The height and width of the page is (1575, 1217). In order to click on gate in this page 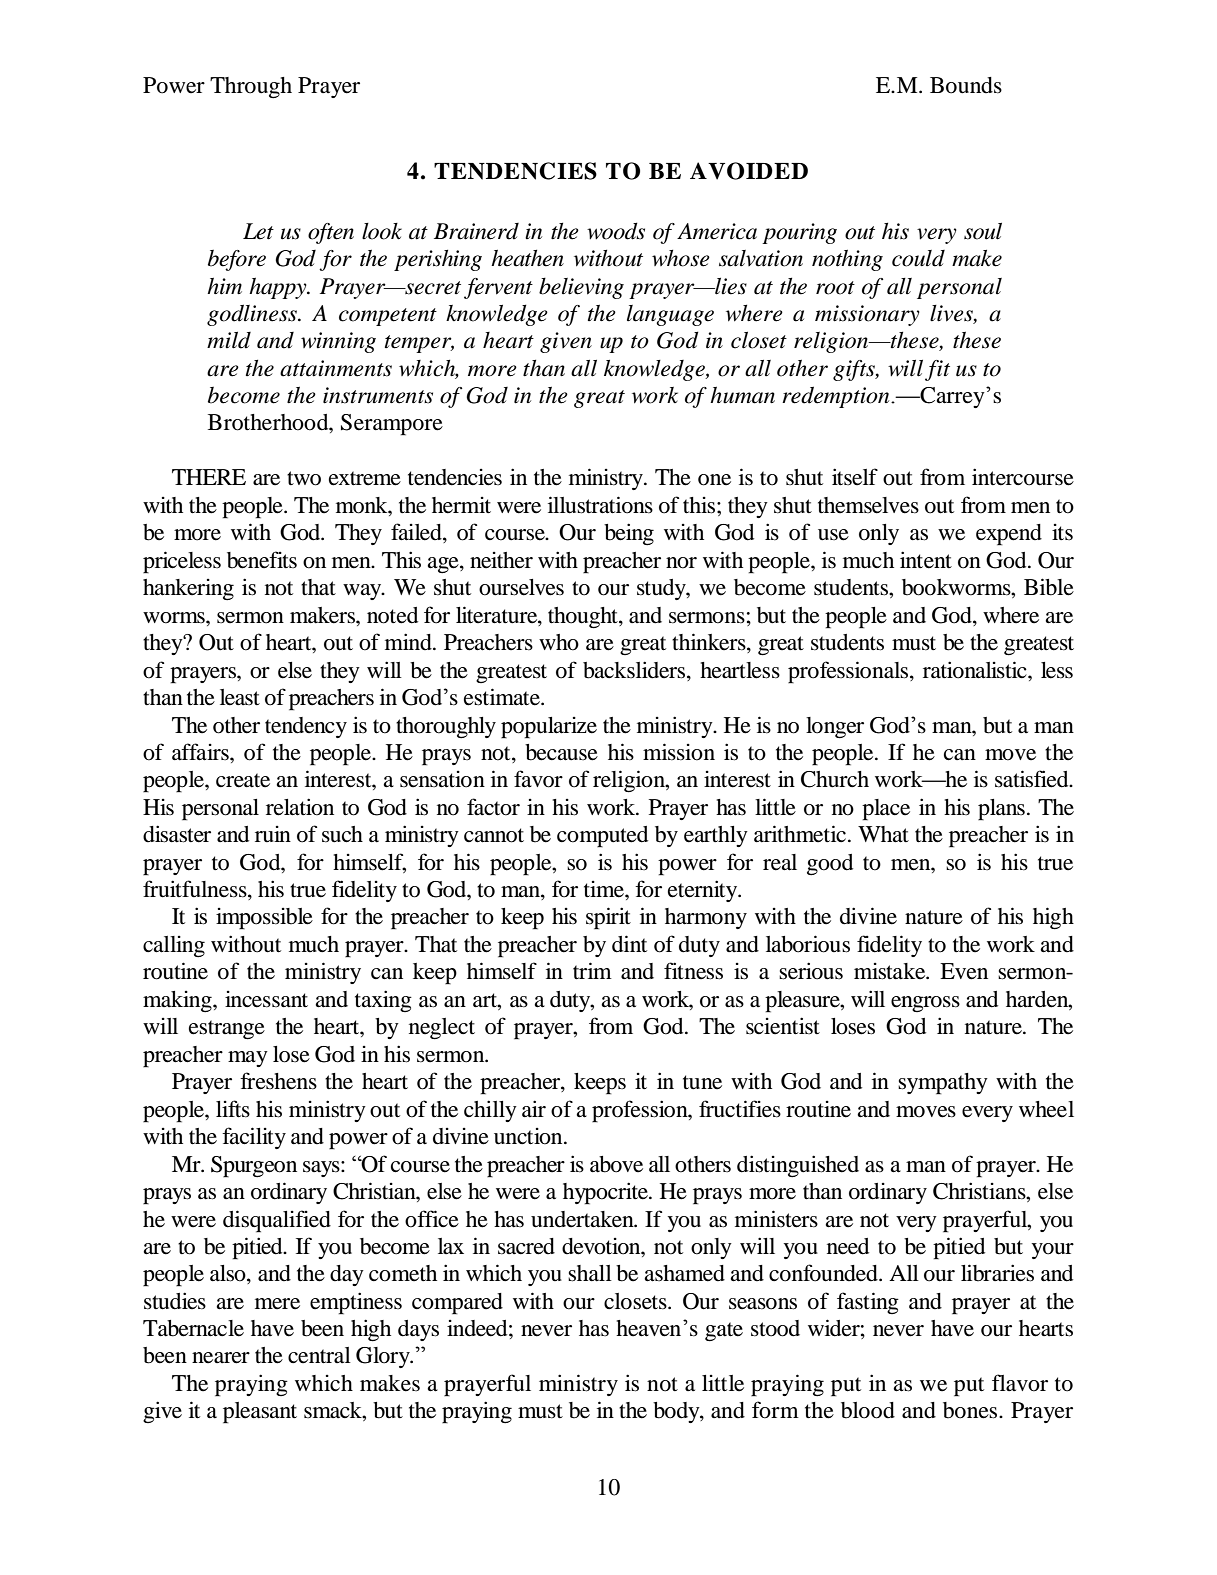, I will do `click(724, 1332)`.
